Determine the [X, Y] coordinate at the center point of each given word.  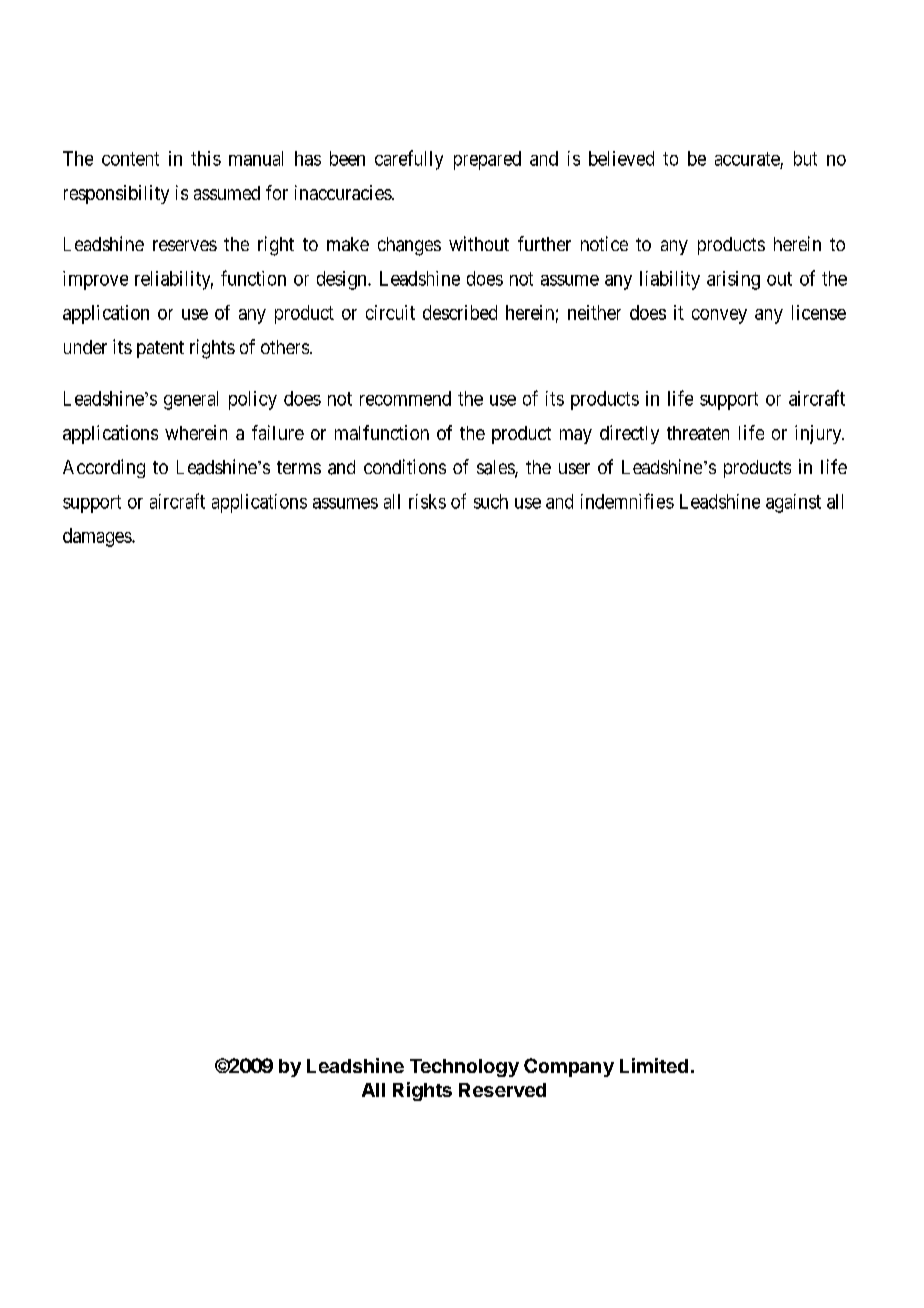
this [206, 158]
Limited [654, 1065]
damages [98, 537]
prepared [487, 160]
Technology [464, 1068]
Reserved [502, 1090]
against [793, 503]
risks [427, 501]
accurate [747, 159]
